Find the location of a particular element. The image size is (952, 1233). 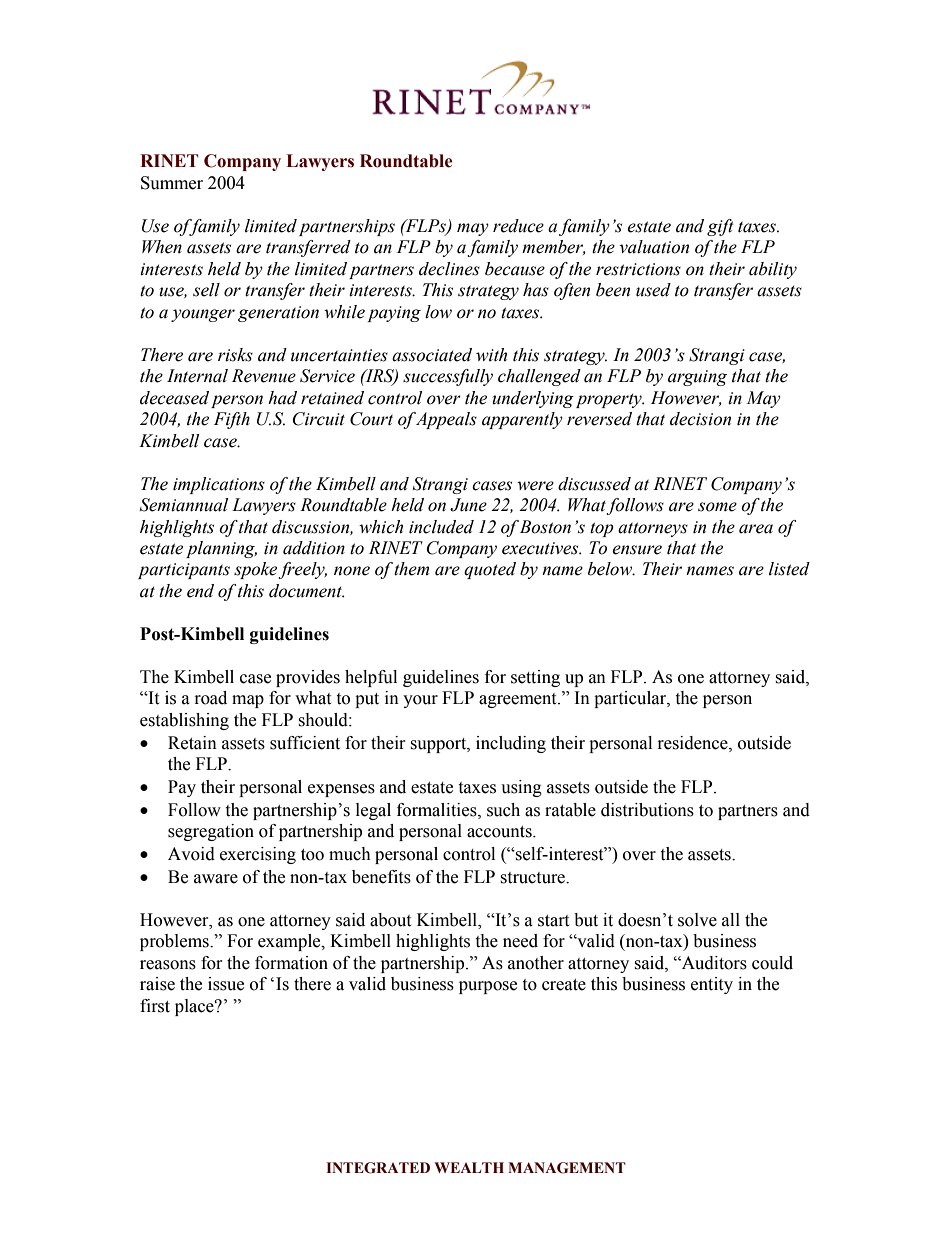

residence is located at coordinates (694, 743).
